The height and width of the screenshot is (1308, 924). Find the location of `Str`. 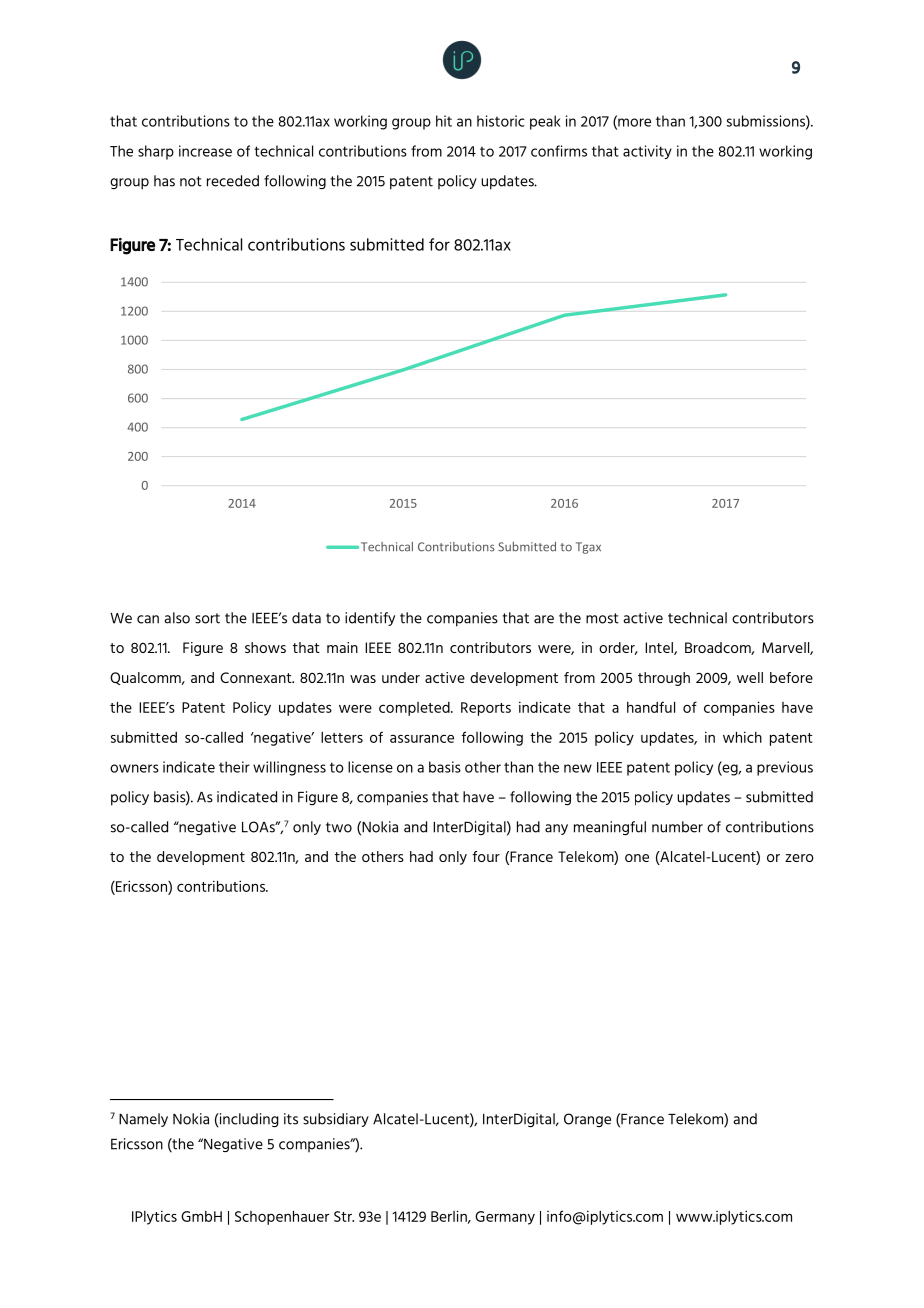

Str is located at coordinates (344, 1216).
